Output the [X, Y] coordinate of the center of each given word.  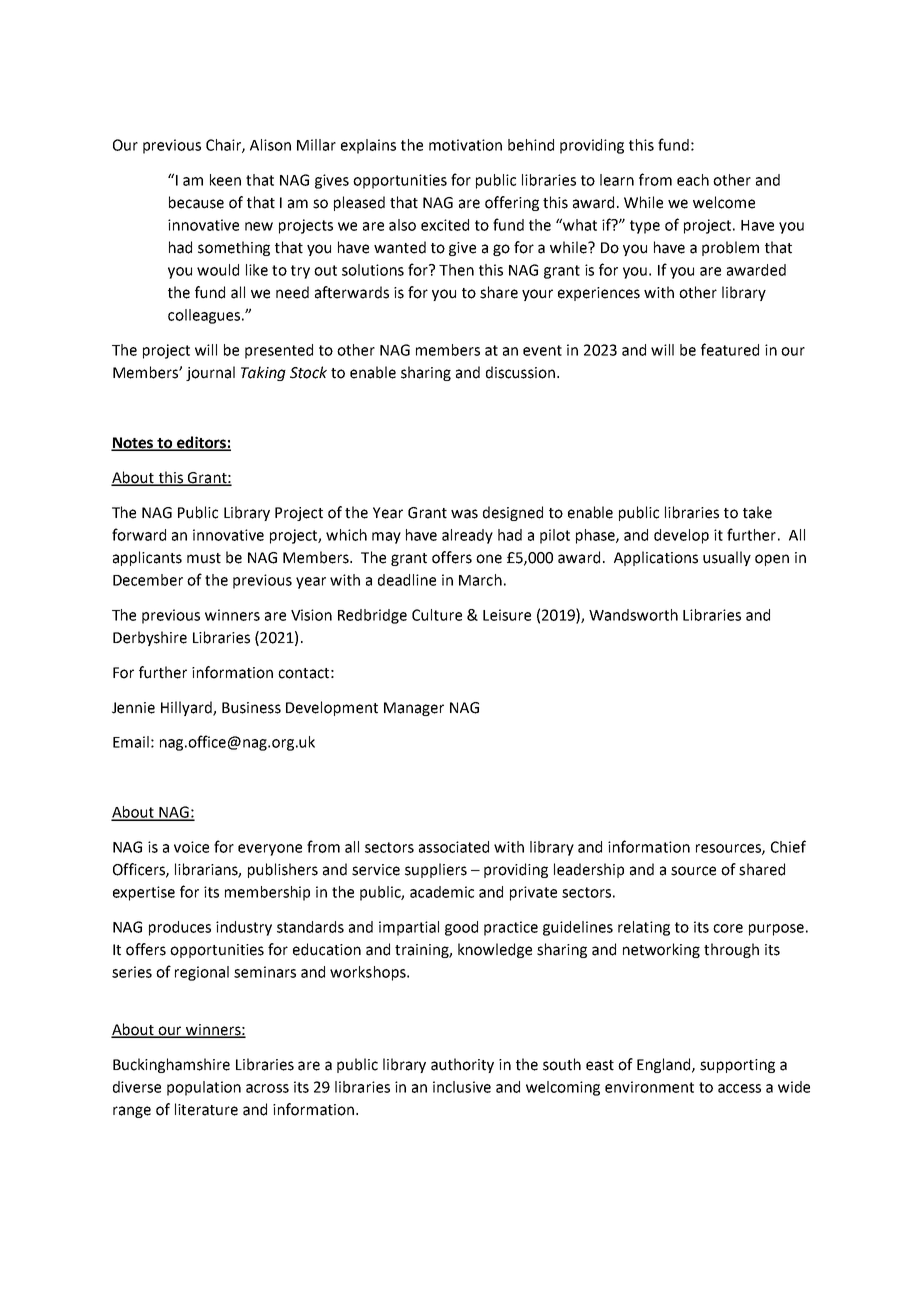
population [204, 1088]
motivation [465, 145]
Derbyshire [150, 638]
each [693, 180]
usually [727, 558]
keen [225, 180]
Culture [437, 615]
